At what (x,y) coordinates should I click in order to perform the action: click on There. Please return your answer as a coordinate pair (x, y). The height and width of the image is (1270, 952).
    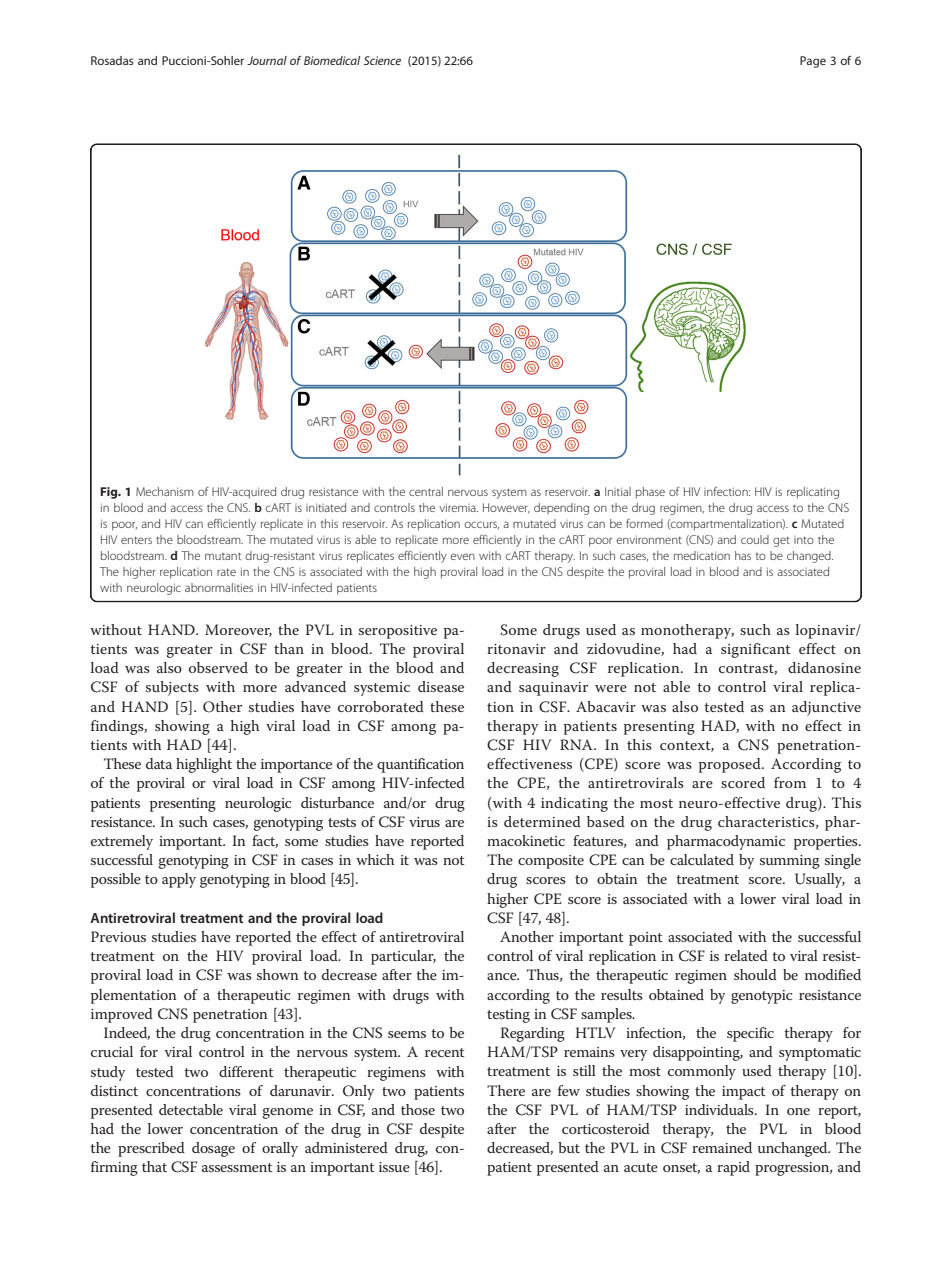
    Looking at the image, I should click on (506, 1090).
